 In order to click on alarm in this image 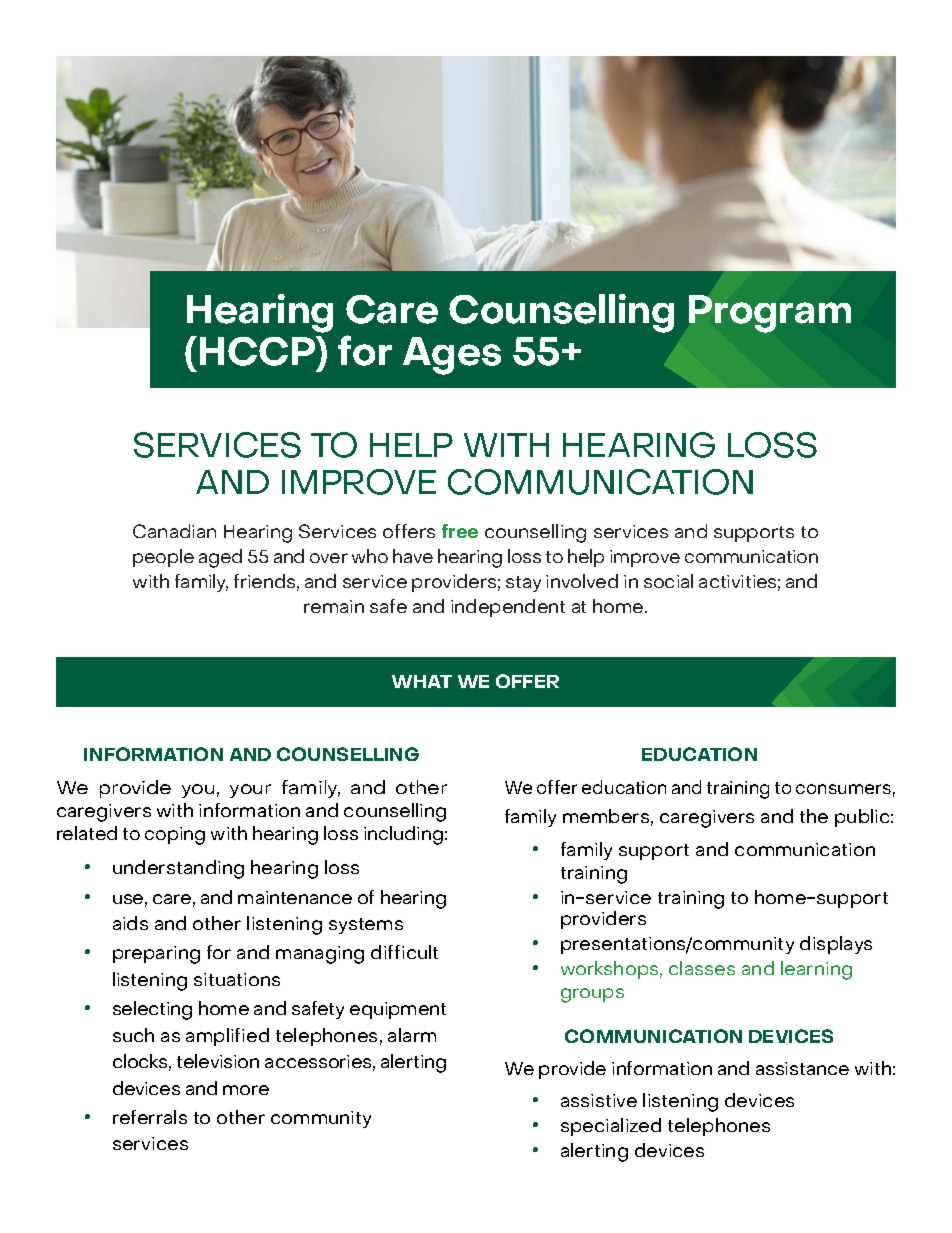, I will do `click(412, 1035)`.
